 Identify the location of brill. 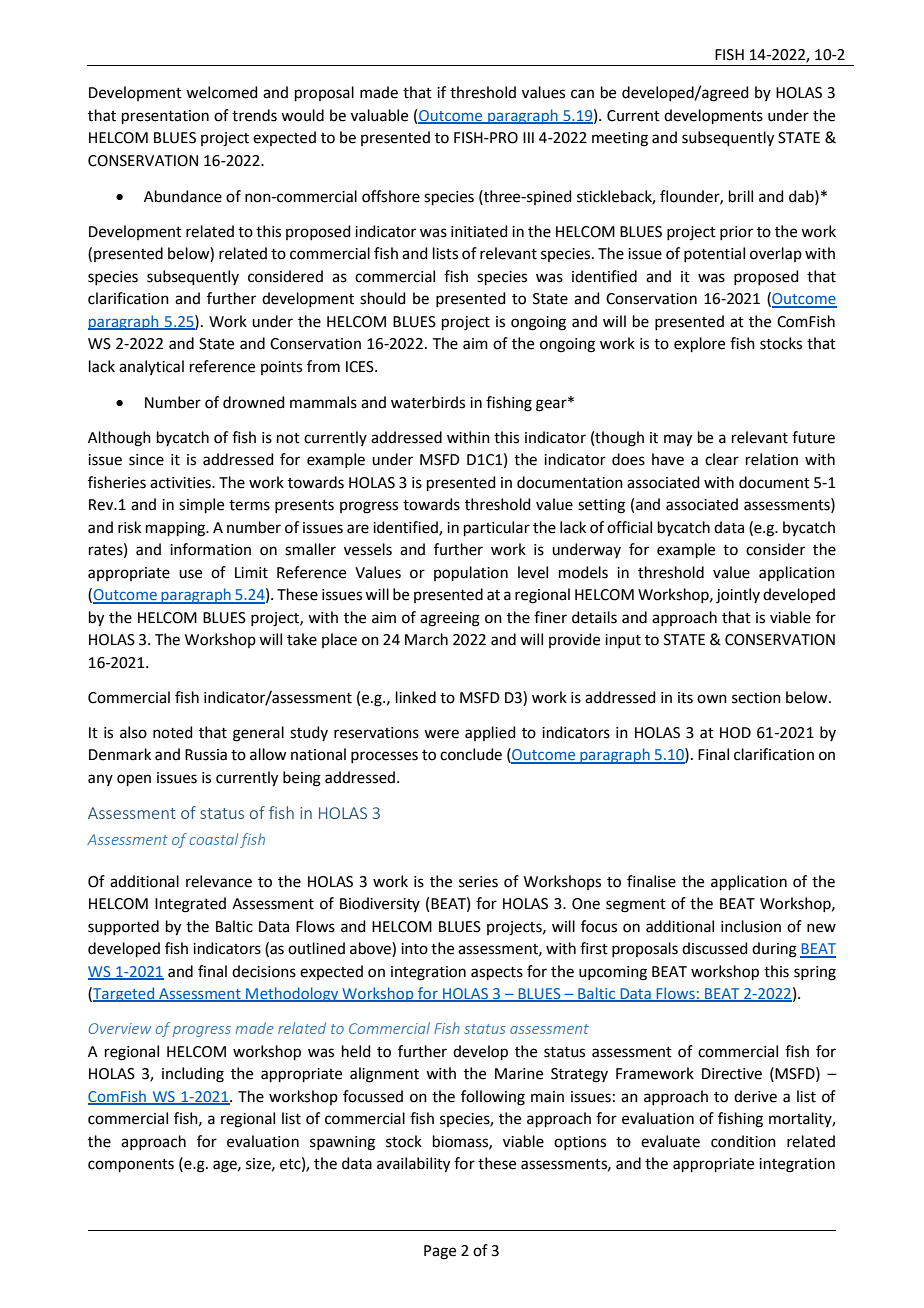
(741, 196).
